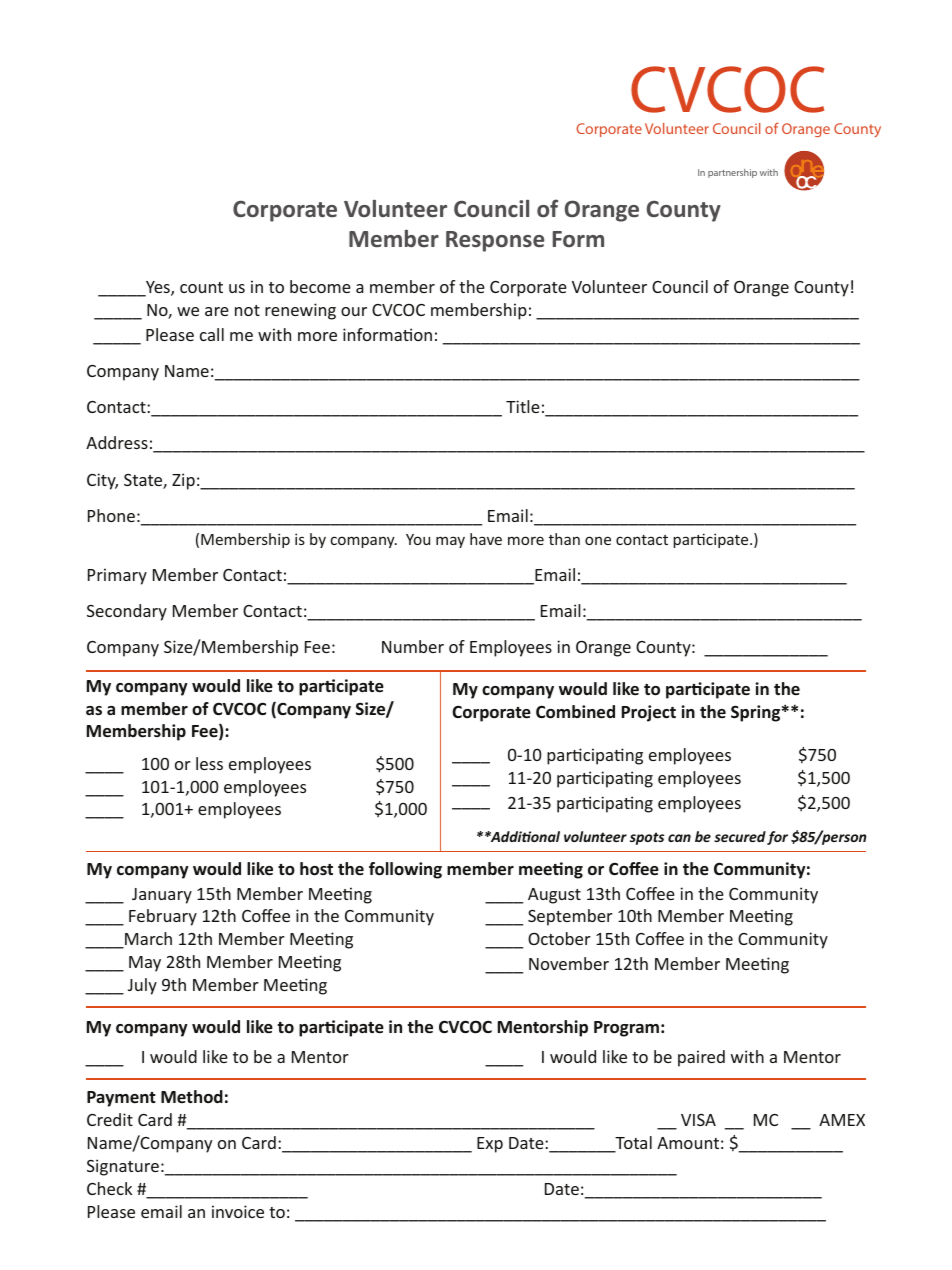  What do you see at coordinates (217, 311) in the image?
I see `are` at bounding box center [217, 311].
